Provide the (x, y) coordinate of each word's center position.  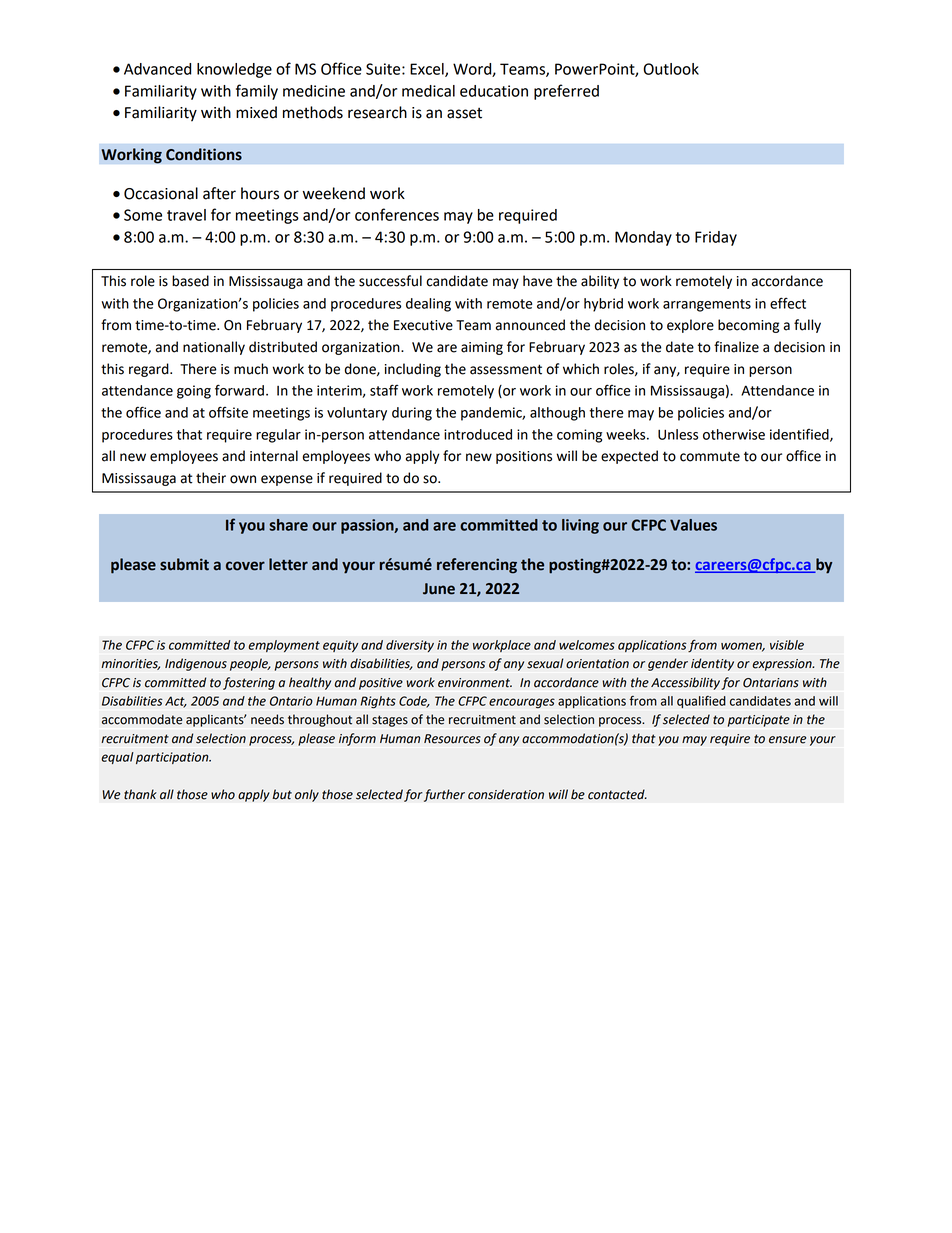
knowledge (234, 70)
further (444, 795)
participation (173, 758)
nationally (214, 348)
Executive (423, 325)
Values (693, 525)
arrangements (707, 305)
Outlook (671, 69)
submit (184, 564)
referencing (477, 566)
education (494, 91)
